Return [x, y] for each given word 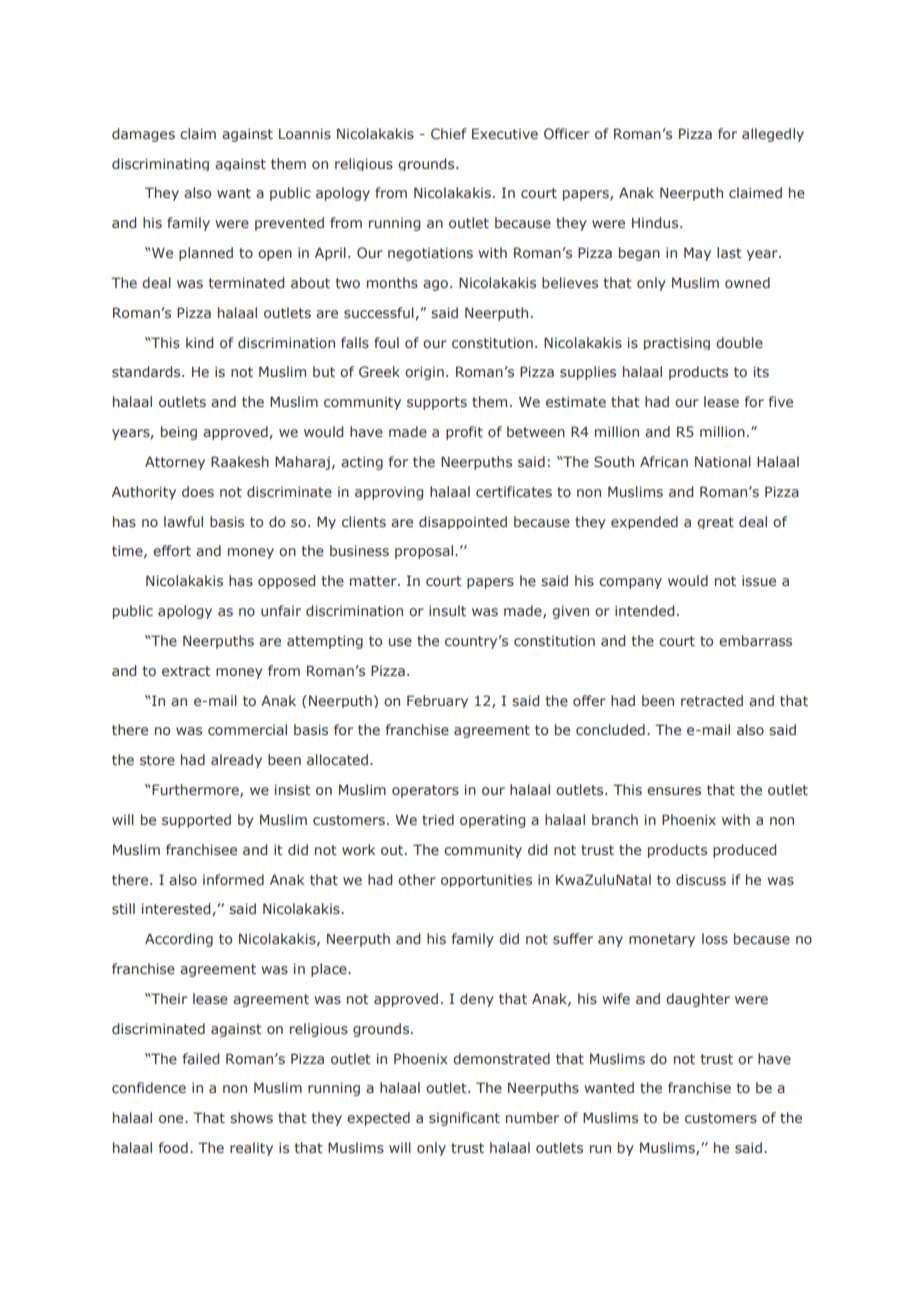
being [179, 433]
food [173, 1147]
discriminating [160, 164]
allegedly [773, 135]
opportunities [486, 880]
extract [186, 671]
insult [447, 610]
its [761, 371]
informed [233, 879]
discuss [701, 879]
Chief [449, 133]
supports [437, 403]
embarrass [755, 640]
